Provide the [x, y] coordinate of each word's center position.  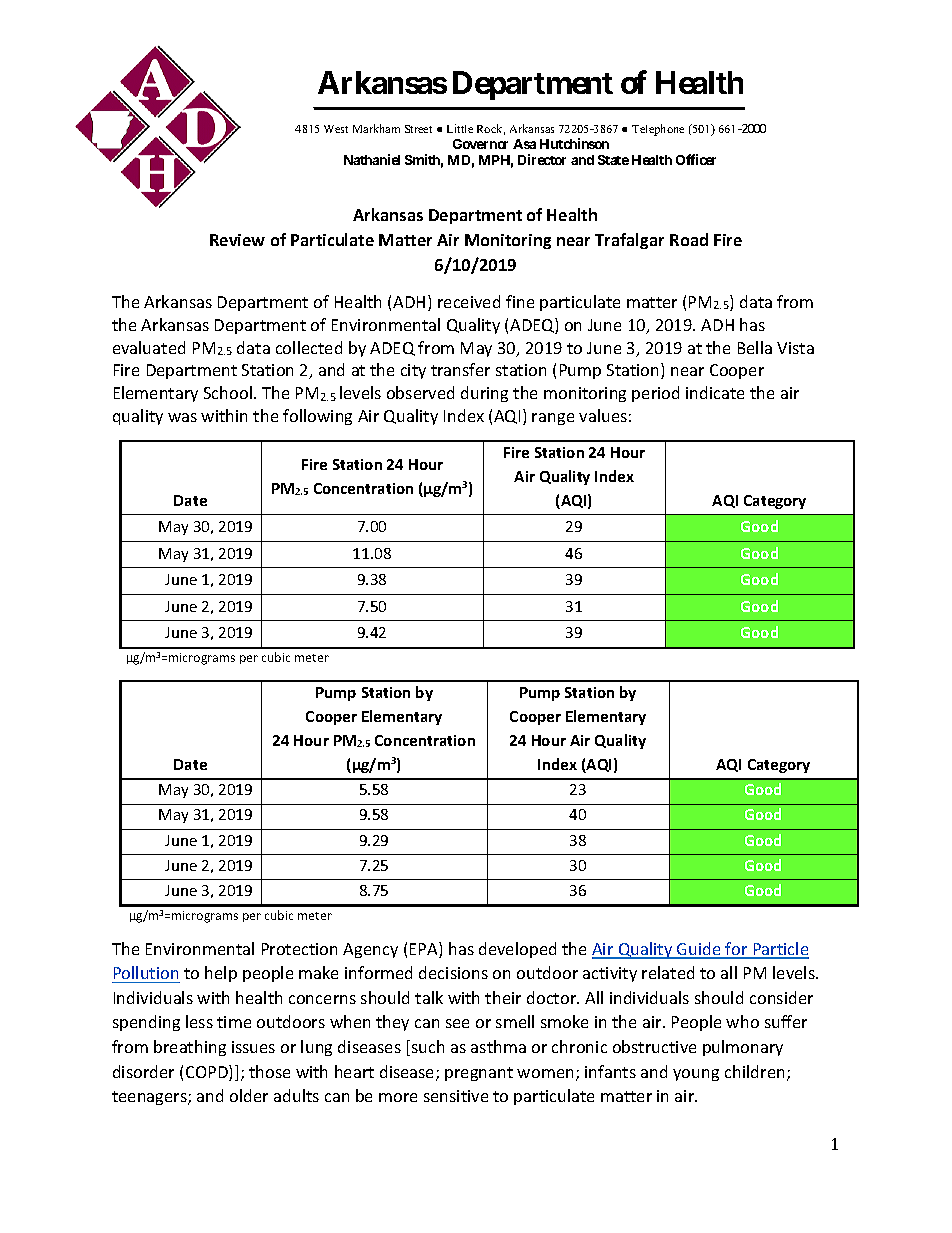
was [182, 417]
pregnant [479, 1074]
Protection [299, 949]
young [696, 1075]
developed [517, 950]
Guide [699, 950]
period [655, 394]
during [484, 394]
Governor [480, 144]
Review [237, 240]
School [229, 392]
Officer [696, 159]
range [553, 419]
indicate [715, 392]
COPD [208, 1073]
